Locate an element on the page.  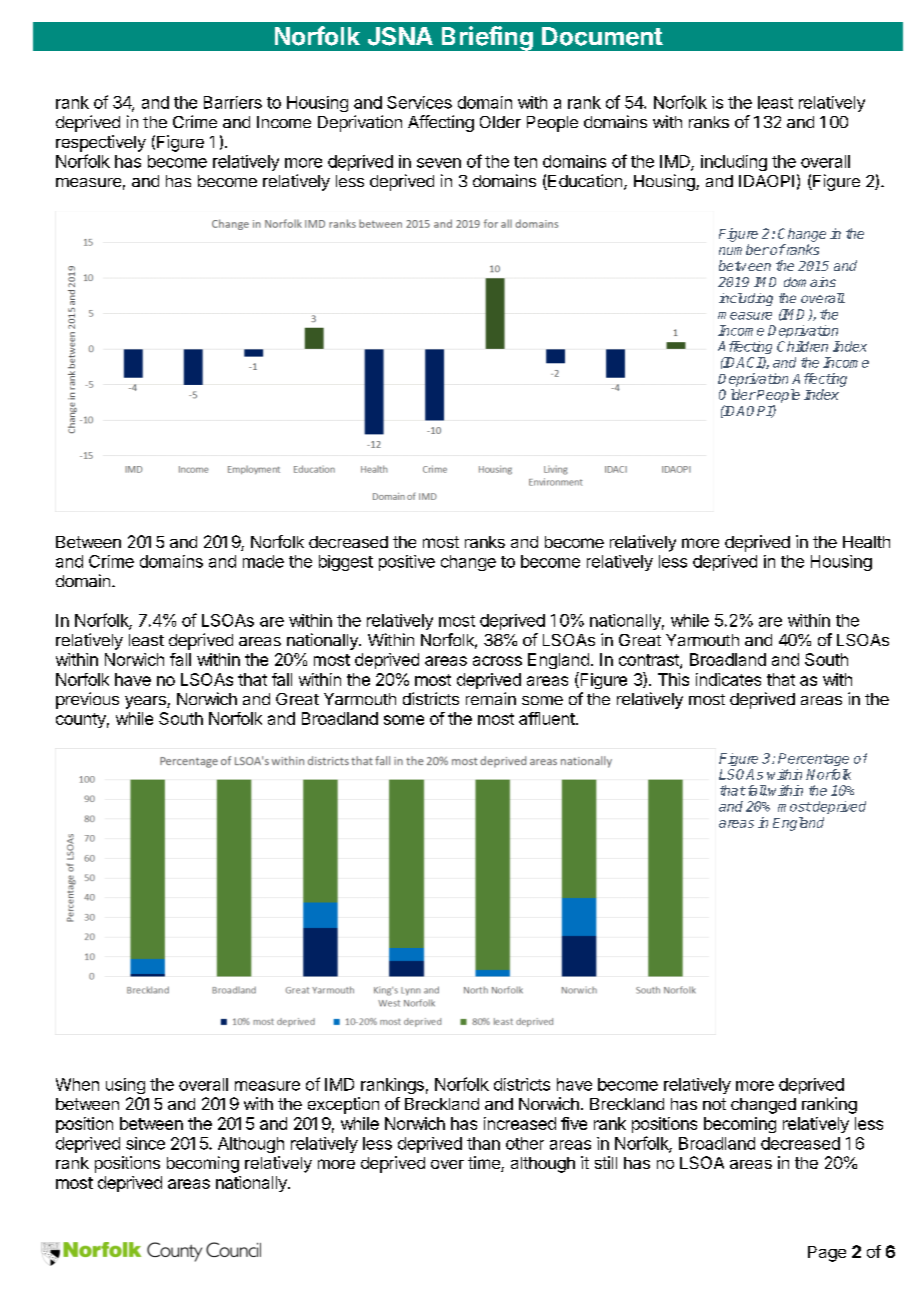
time is located at coordinates (485, 1164).
